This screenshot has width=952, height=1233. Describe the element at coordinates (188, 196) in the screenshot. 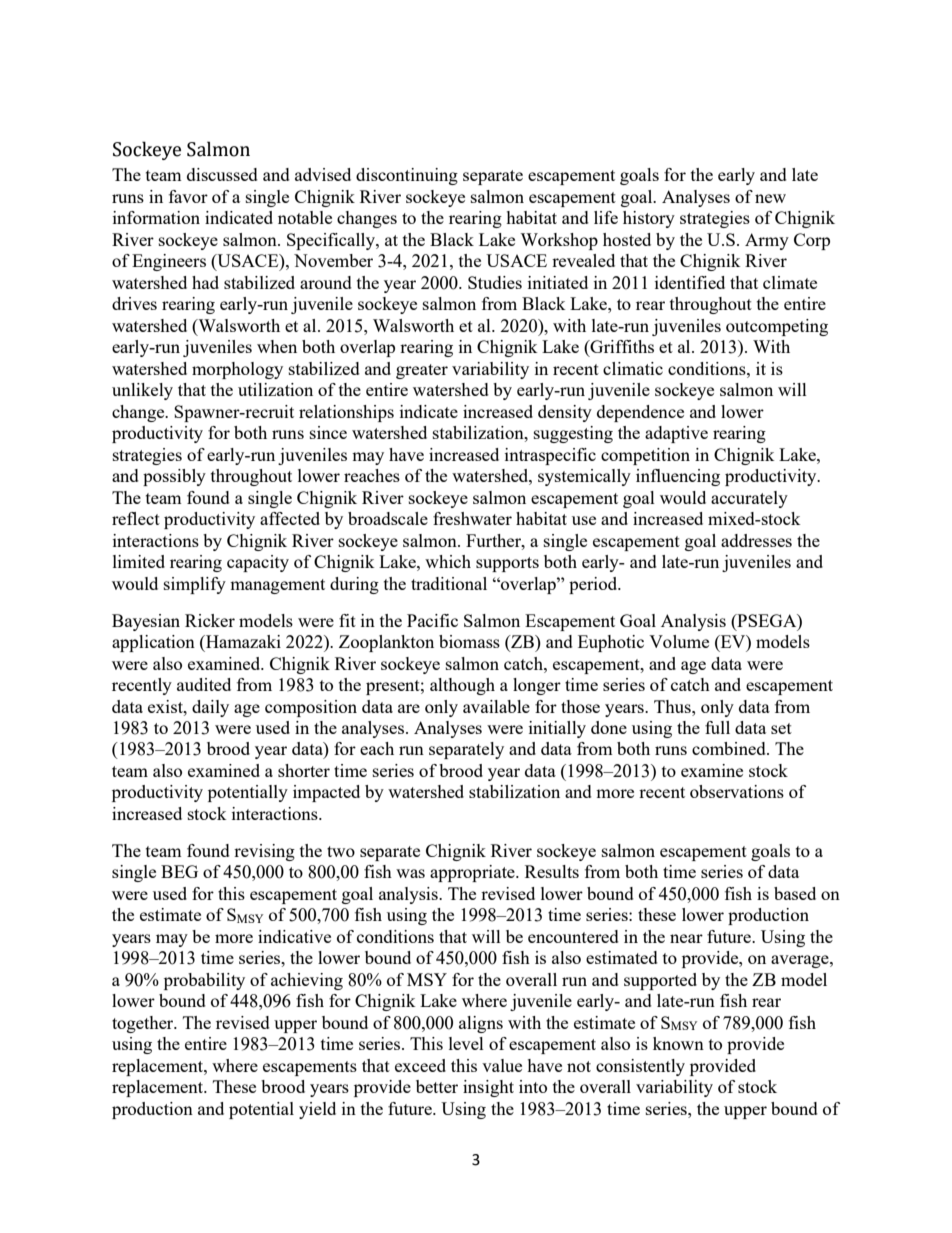

I see `favor` at that location.
